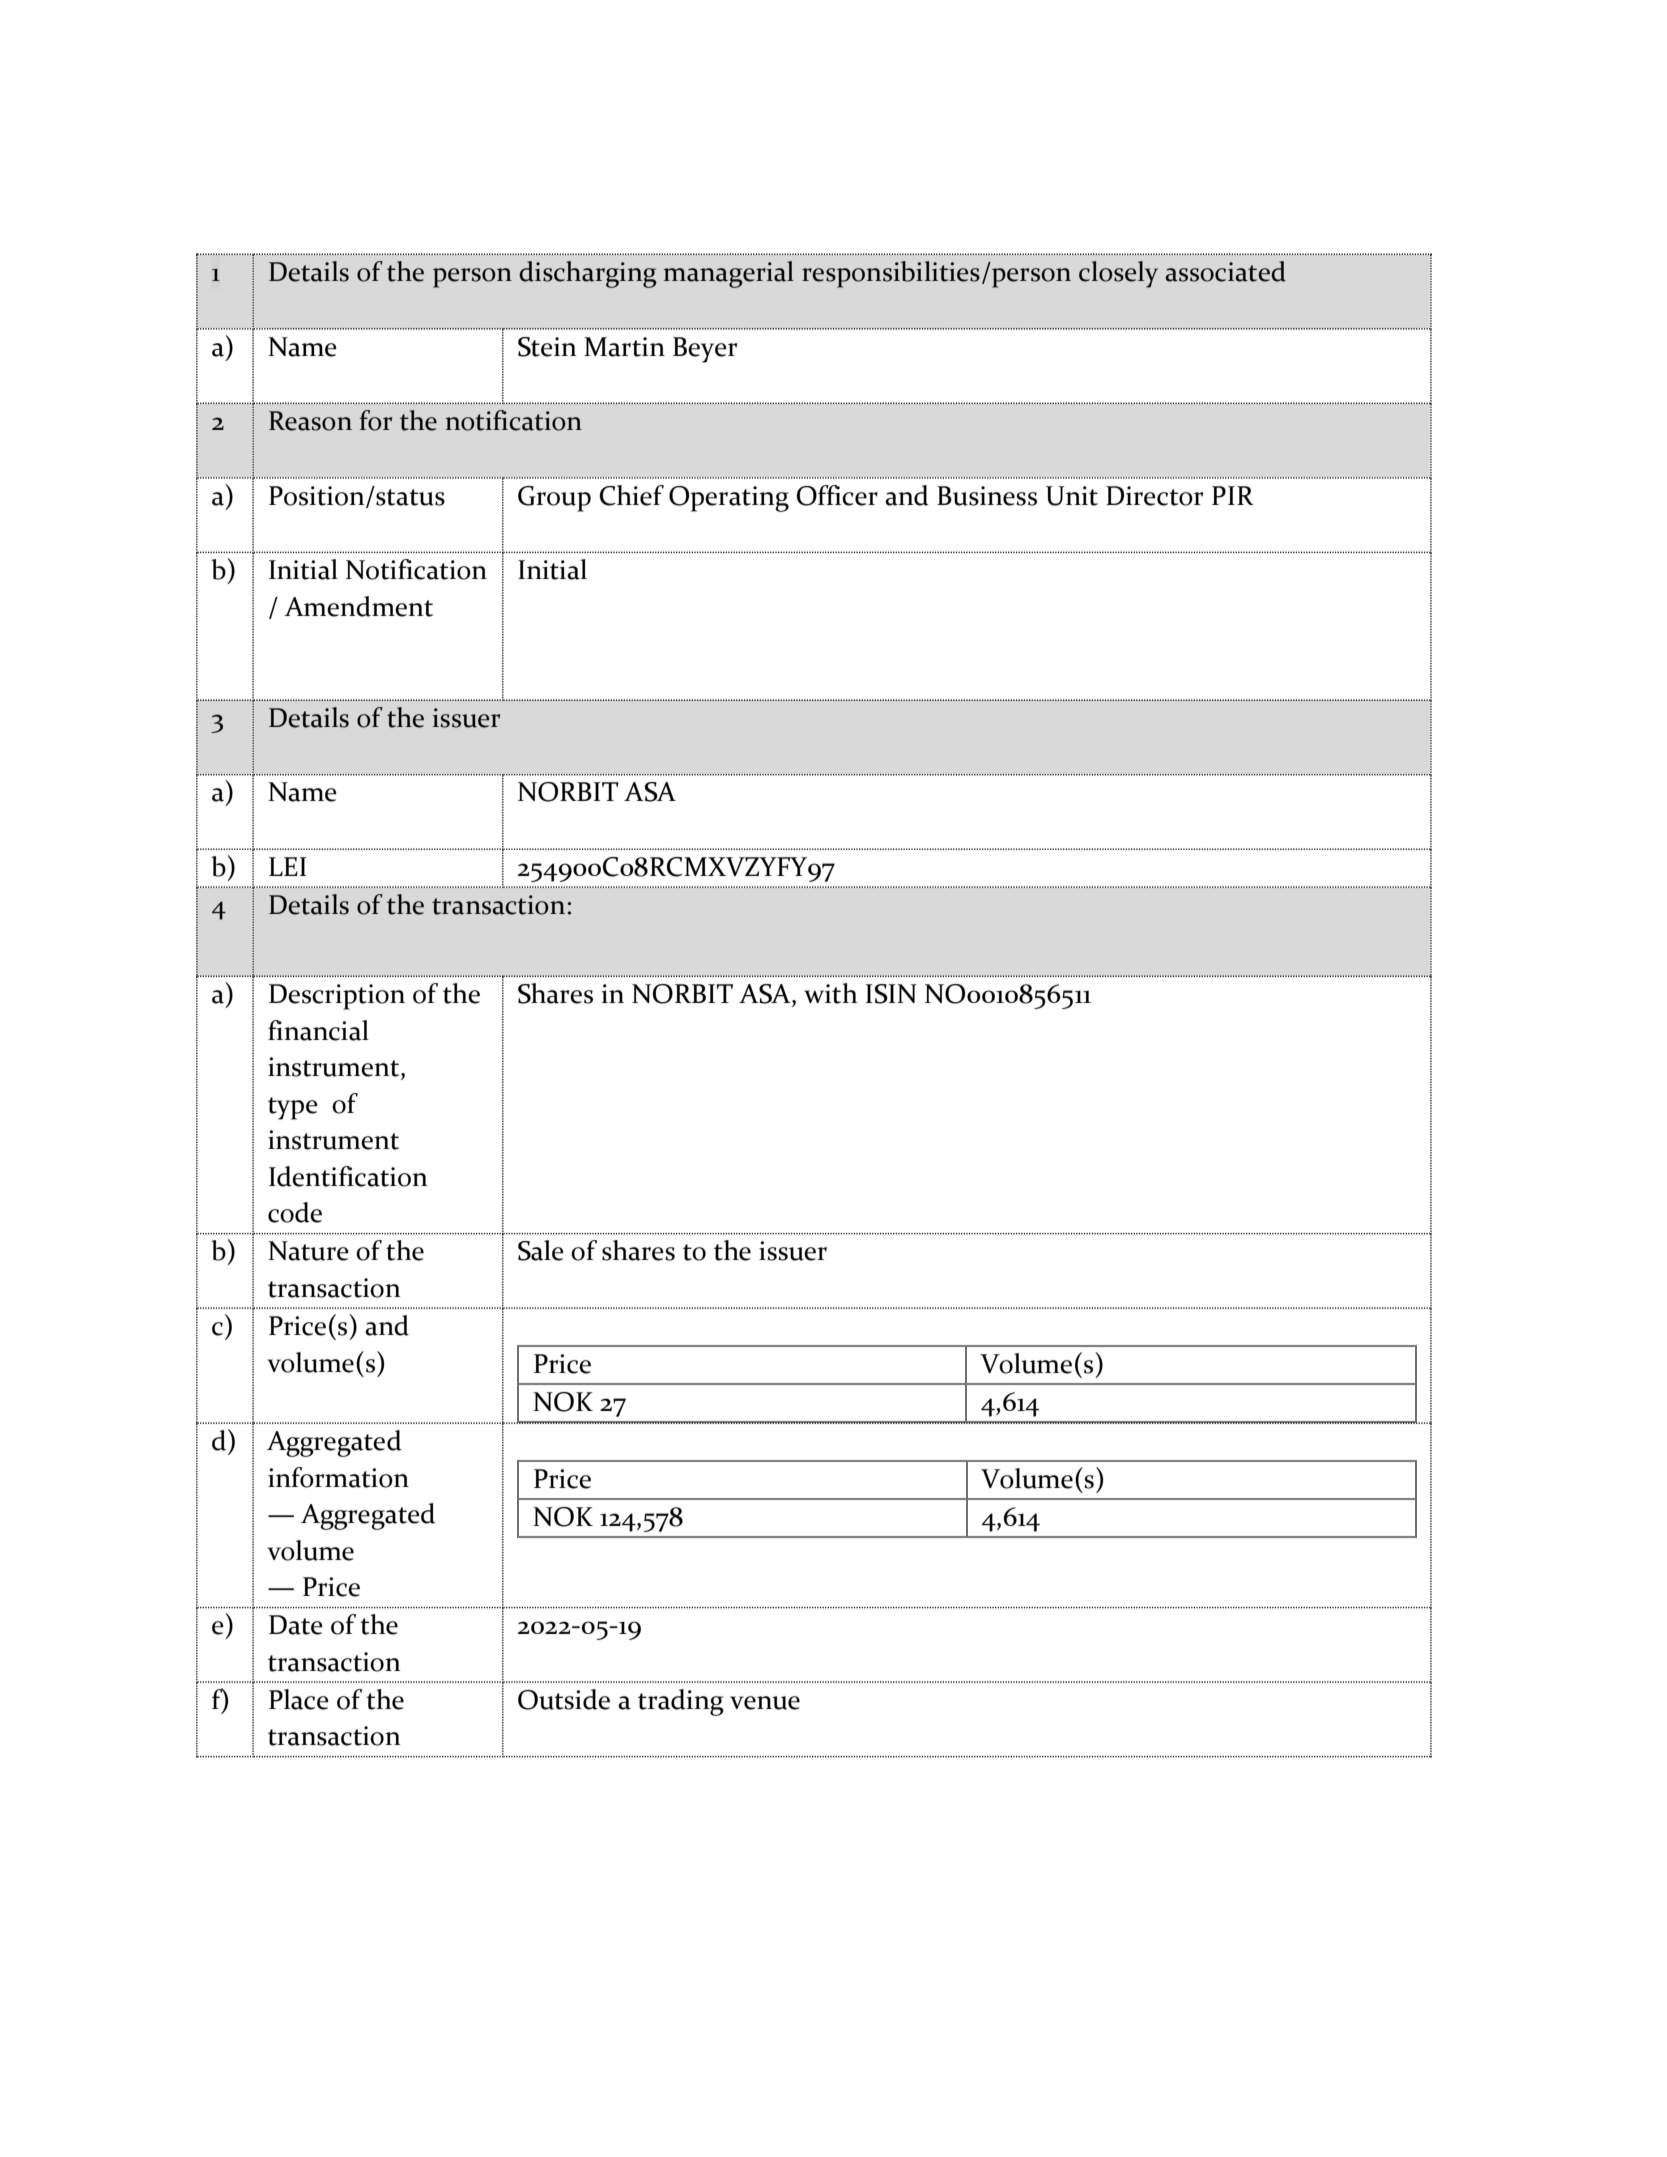  Describe the element at coordinates (891, 994) in the image. I see `ISIN` at that location.
